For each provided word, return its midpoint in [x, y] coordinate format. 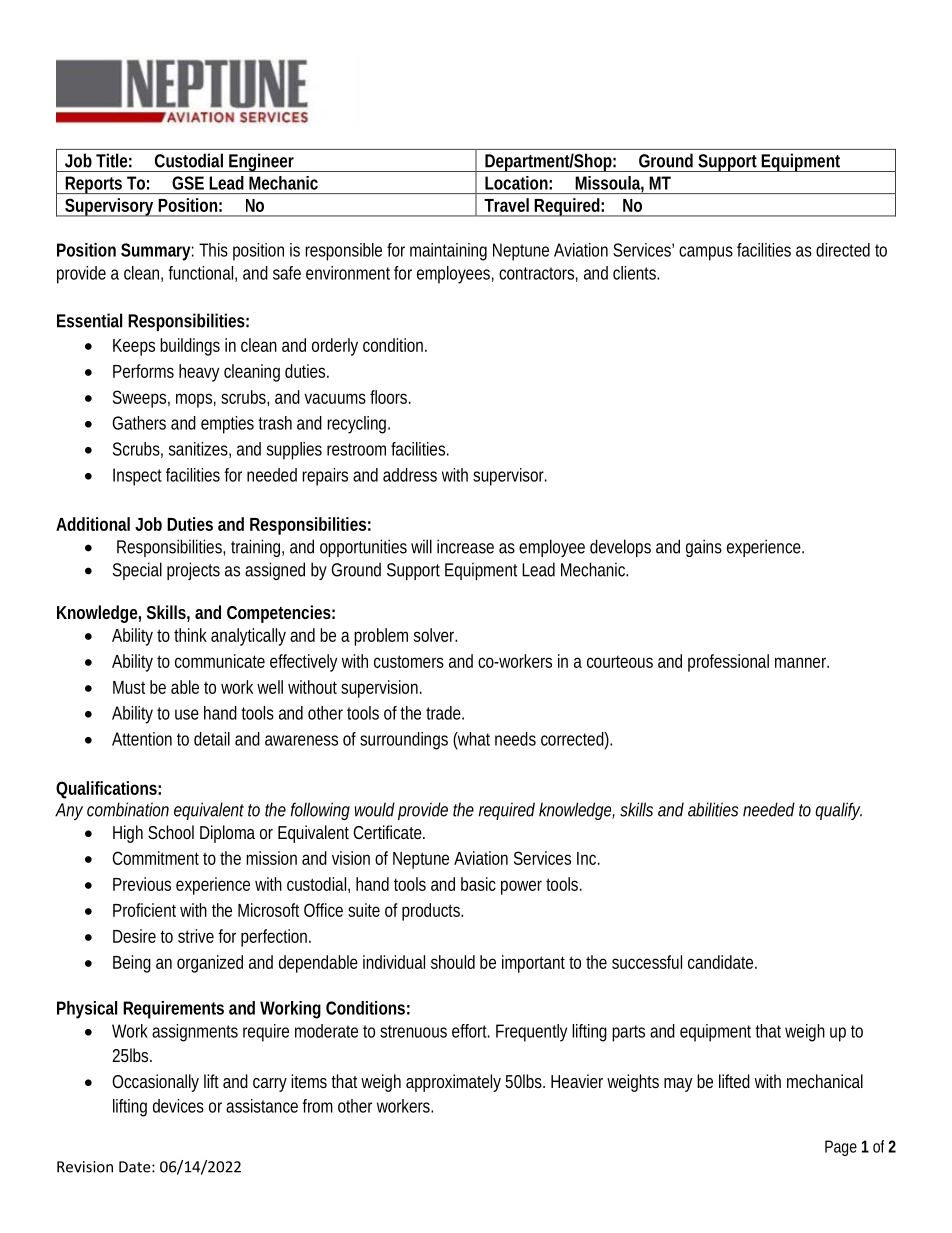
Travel [506, 205]
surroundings [404, 741]
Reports [93, 185]
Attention [142, 739]
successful [647, 962]
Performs [143, 371]
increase [465, 546]
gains [704, 548]
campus [706, 253]
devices [178, 1106]
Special [137, 571]
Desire [134, 936]
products [431, 912]
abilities [713, 809]
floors [388, 397]
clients [634, 273]
